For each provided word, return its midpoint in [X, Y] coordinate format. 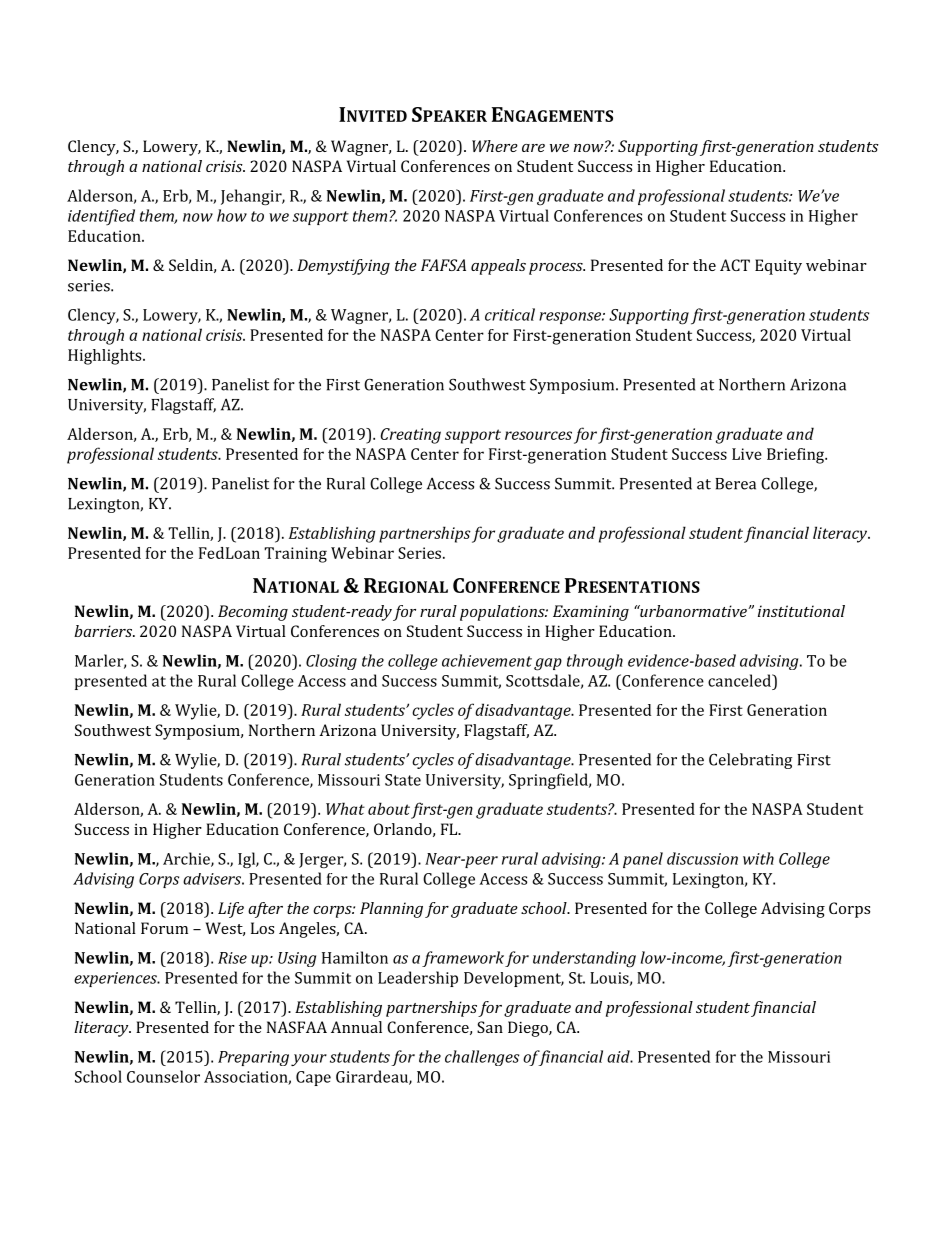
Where [495, 146]
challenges [482, 1058]
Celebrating [750, 761]
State [403, 780]
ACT [735, 265]
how [232, 215]
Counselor [163, 1076]
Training [295, 555]
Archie [187, 859]
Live [747, 454]
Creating [411, 436]
